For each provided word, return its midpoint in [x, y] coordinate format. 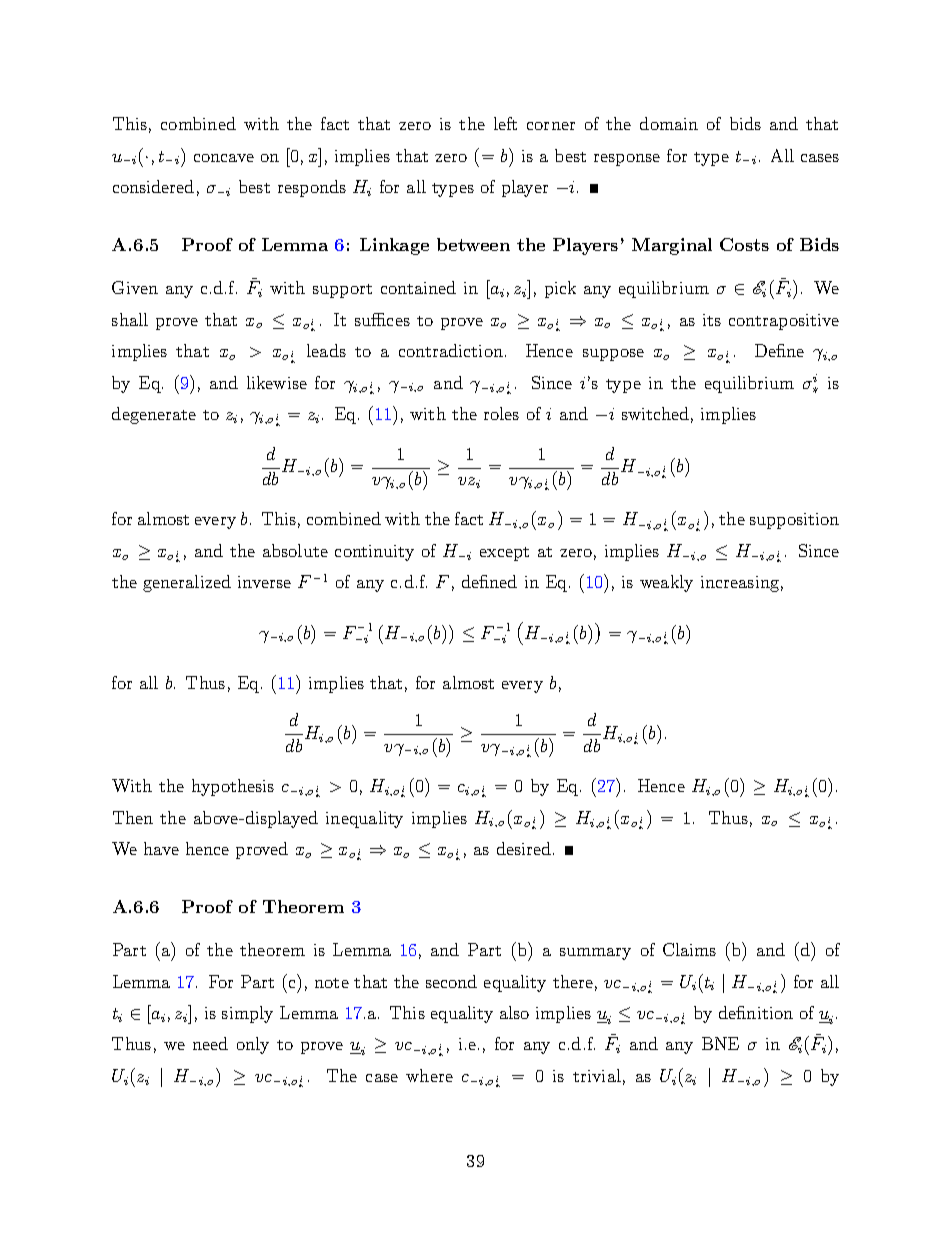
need [210, 1043]
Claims [689, 949]
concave [224, 158]
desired [525, 848]
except [504, 554]
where [429, 1075]
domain [669, 123]
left [505, 123]
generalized [187, 583]
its [712, 320]
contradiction [451, 350]
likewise [277, 382]
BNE [720, 1043]
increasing [740, 584]
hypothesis [233, 787]
